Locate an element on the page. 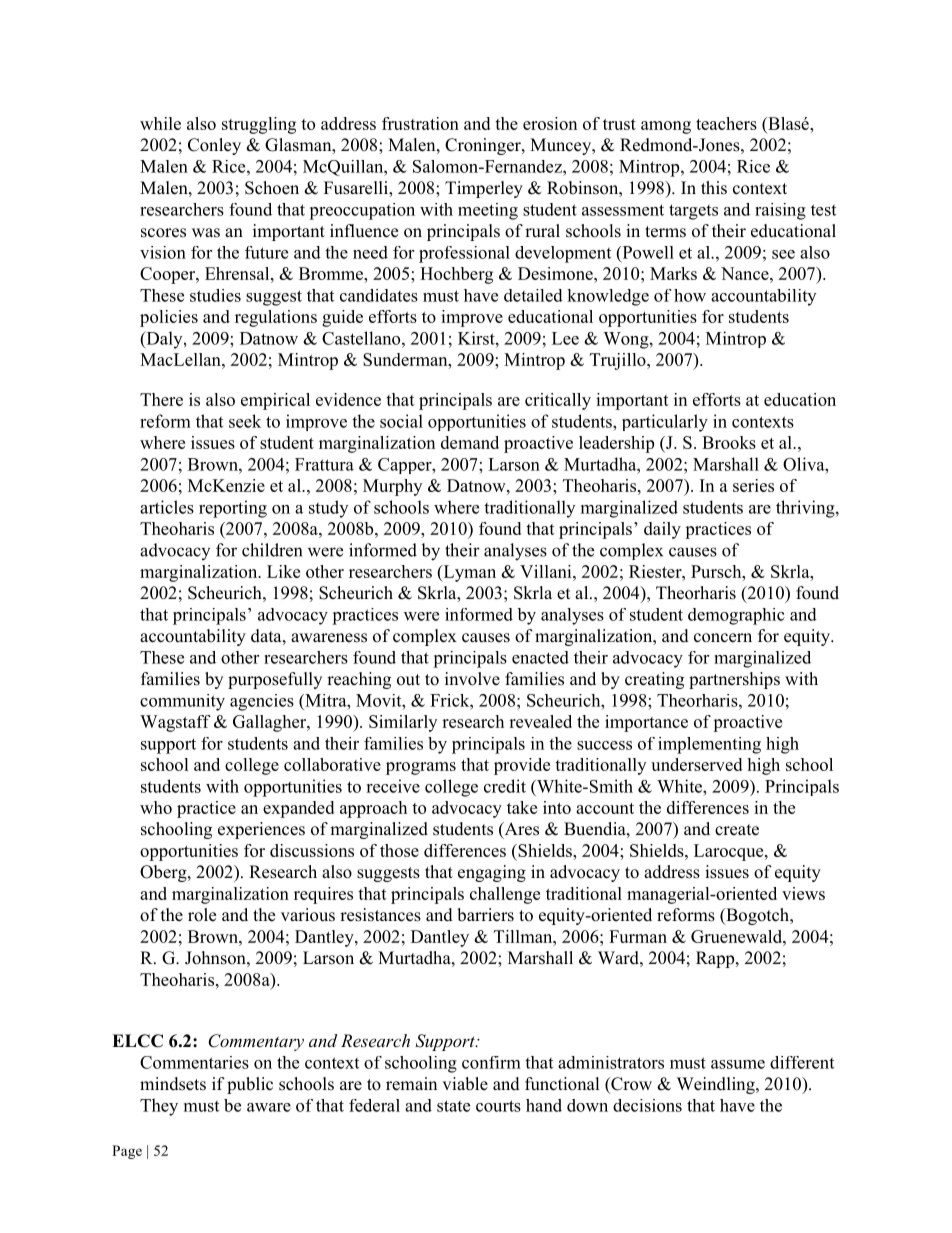 The height and width of the document is (1233, 952). demand is located at coordinates (470, 442).
